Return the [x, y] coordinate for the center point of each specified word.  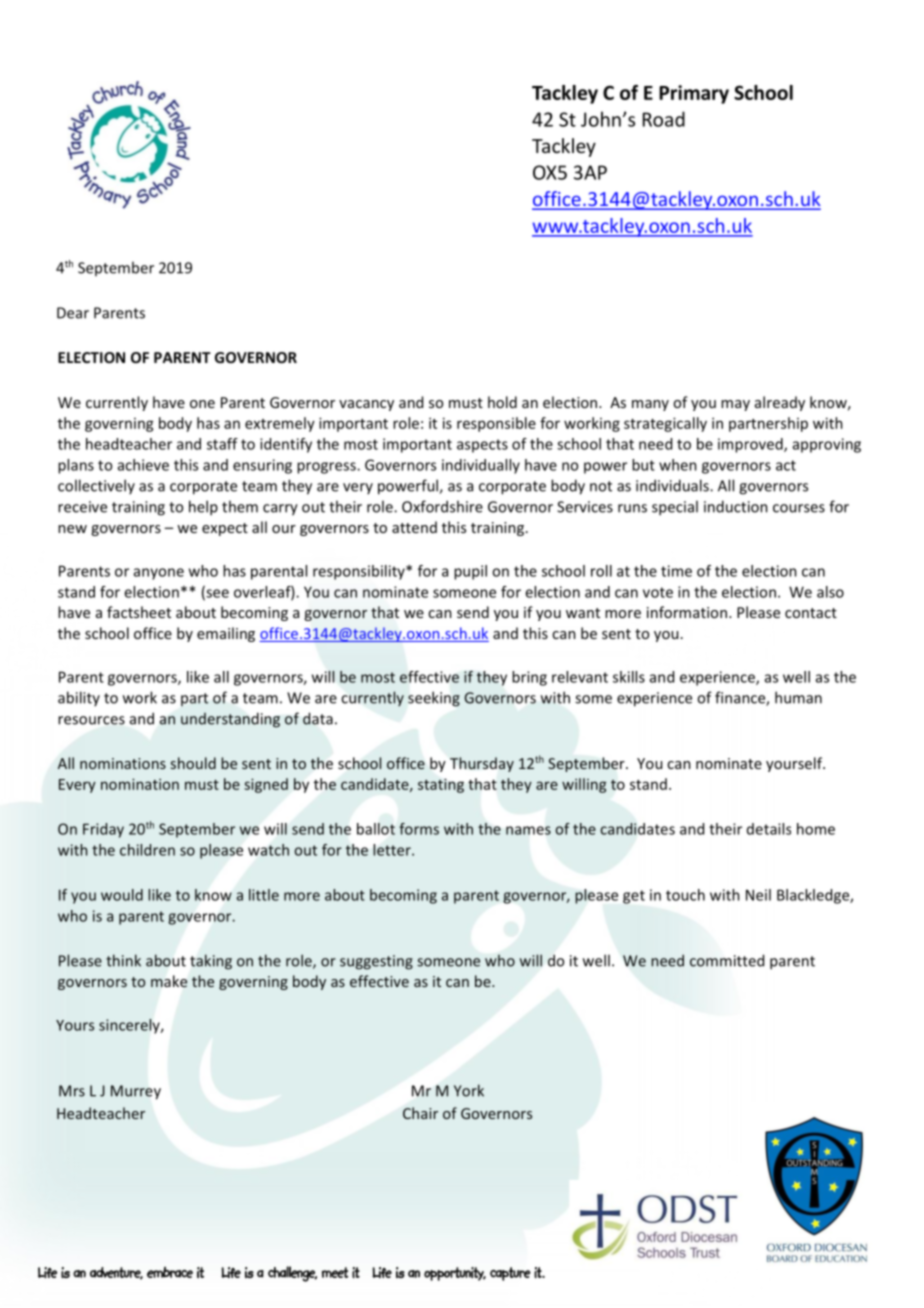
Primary [694, 94]
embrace [170, 1272]
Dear [73, 313]
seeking [434, 699]
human [798, 697]
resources [91, 720]
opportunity [455, 1274]
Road [664, 119]
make [169, 981]
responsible [496, 424]
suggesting [376, 962]
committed [727, 960]
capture [510, 1274]
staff [222, 444]
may [735, 405]
